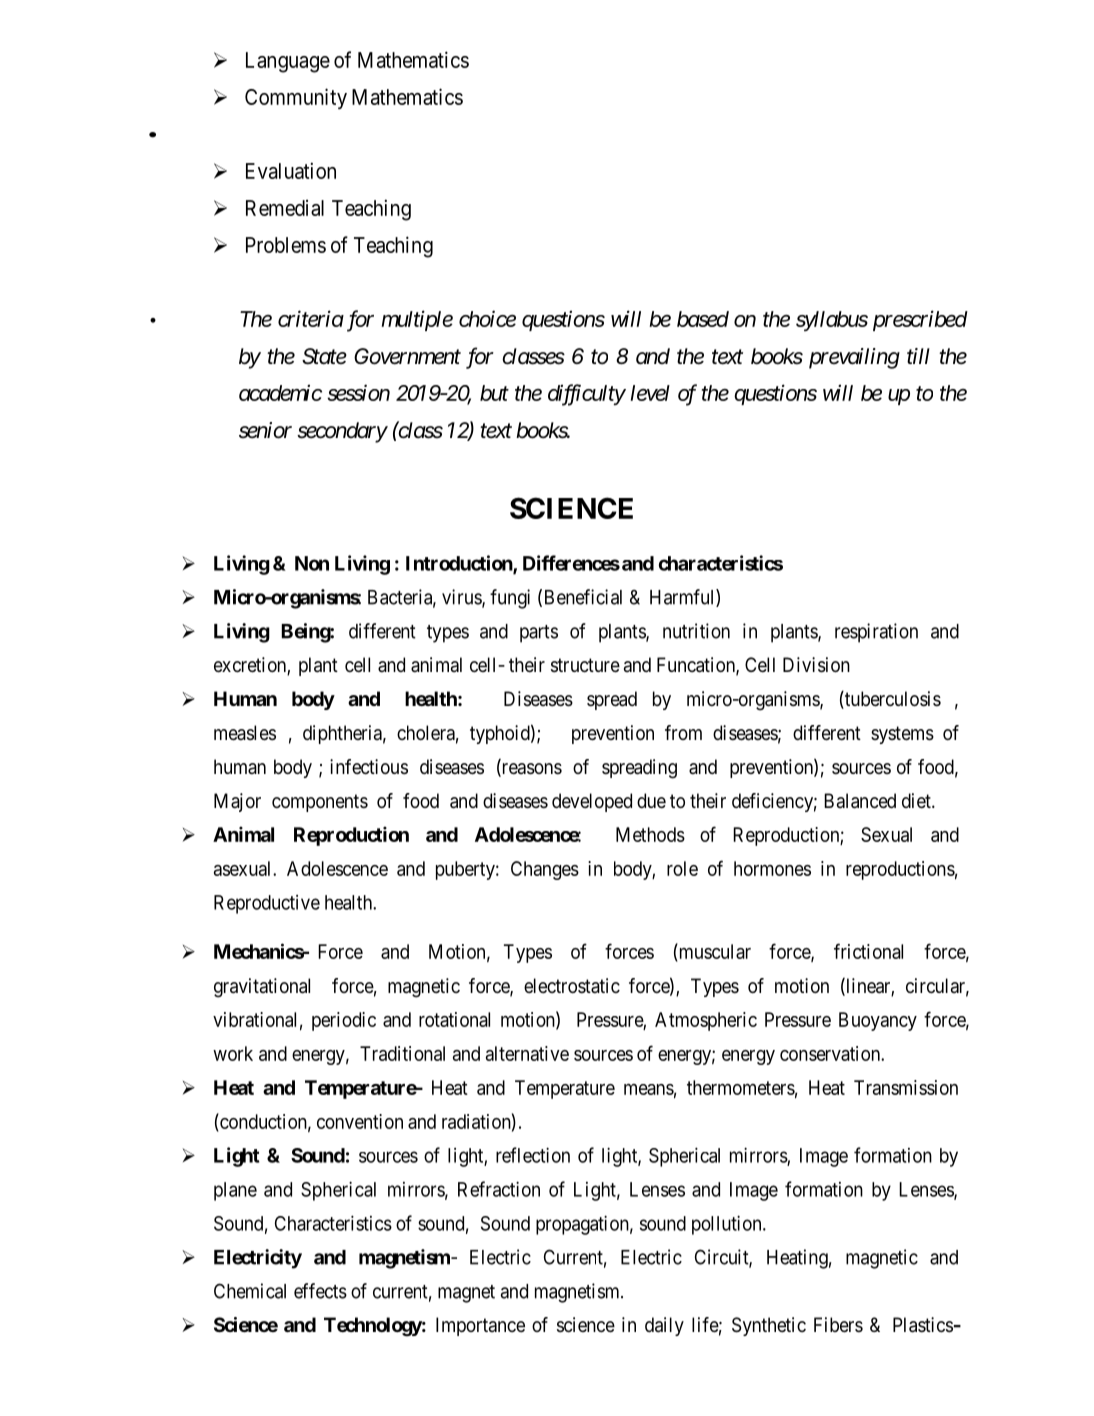 The height and width of the screenshot is (1416, 1094). I want to click on effects, so click(320, 1291).
